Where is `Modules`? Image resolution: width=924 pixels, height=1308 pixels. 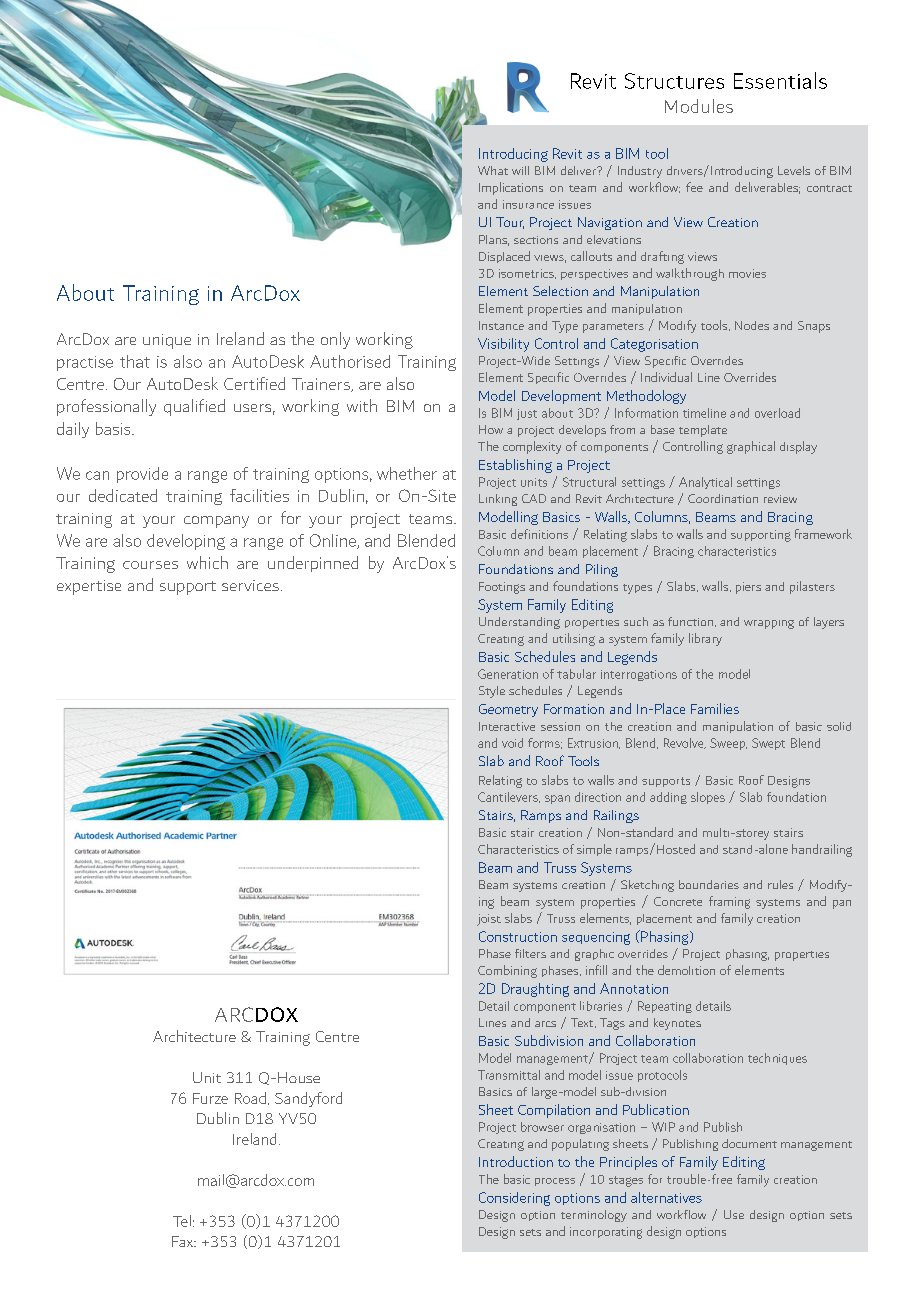
Modules is located at coordinates (699, 106).
